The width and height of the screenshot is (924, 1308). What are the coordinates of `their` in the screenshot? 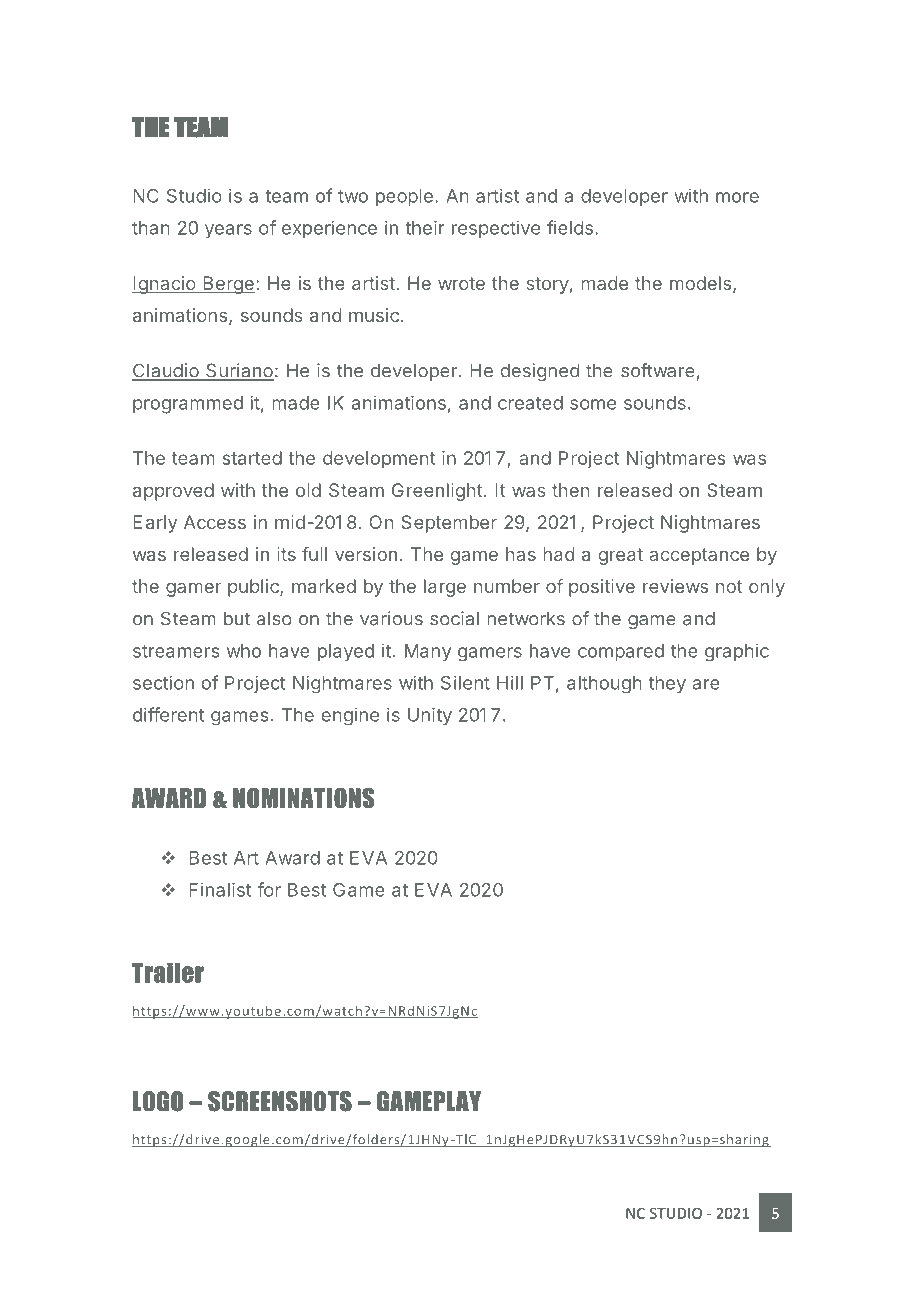 It's located at (424, 227).
